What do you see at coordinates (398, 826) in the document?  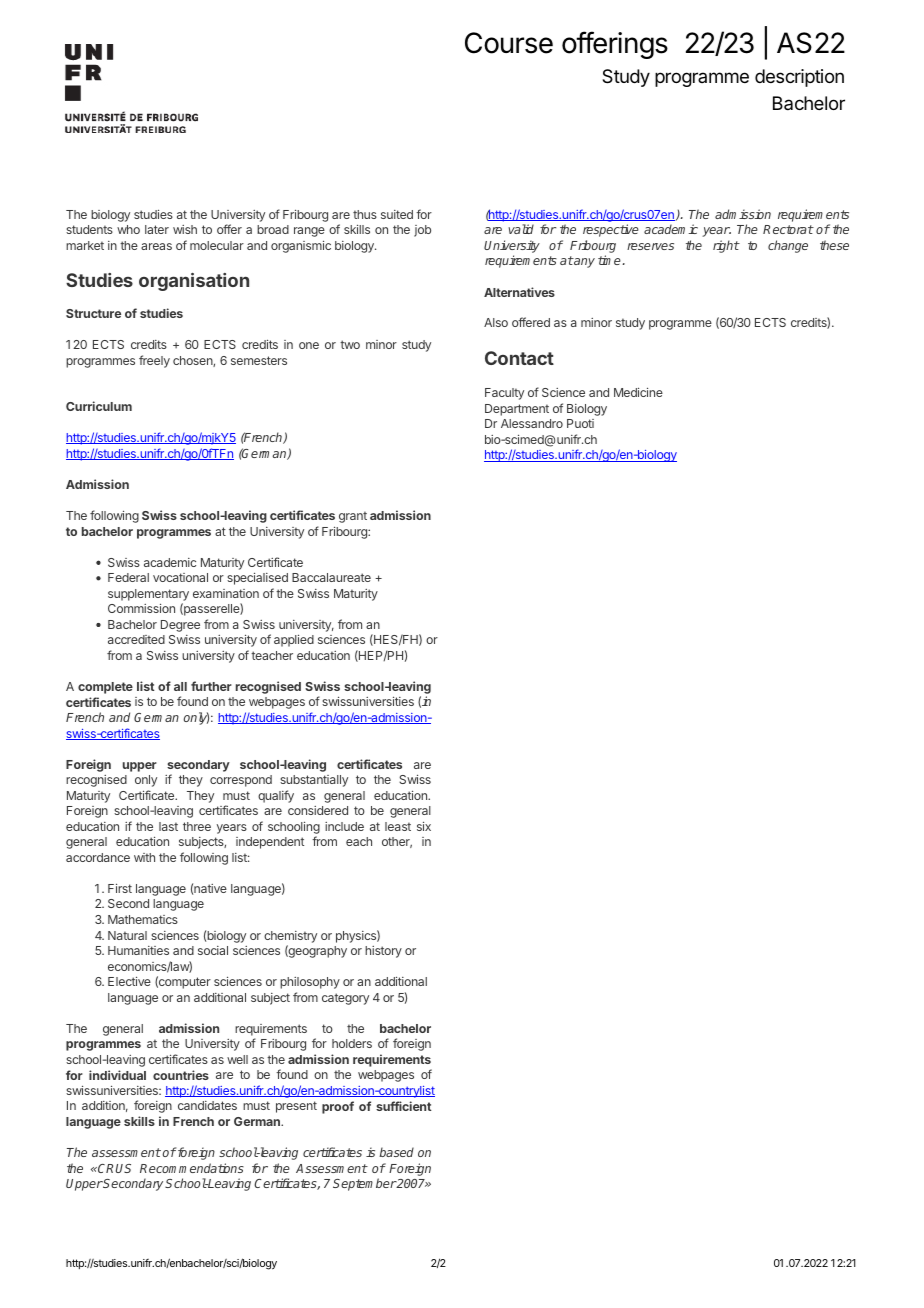 I see `least` at bounding box center [398, 826].
